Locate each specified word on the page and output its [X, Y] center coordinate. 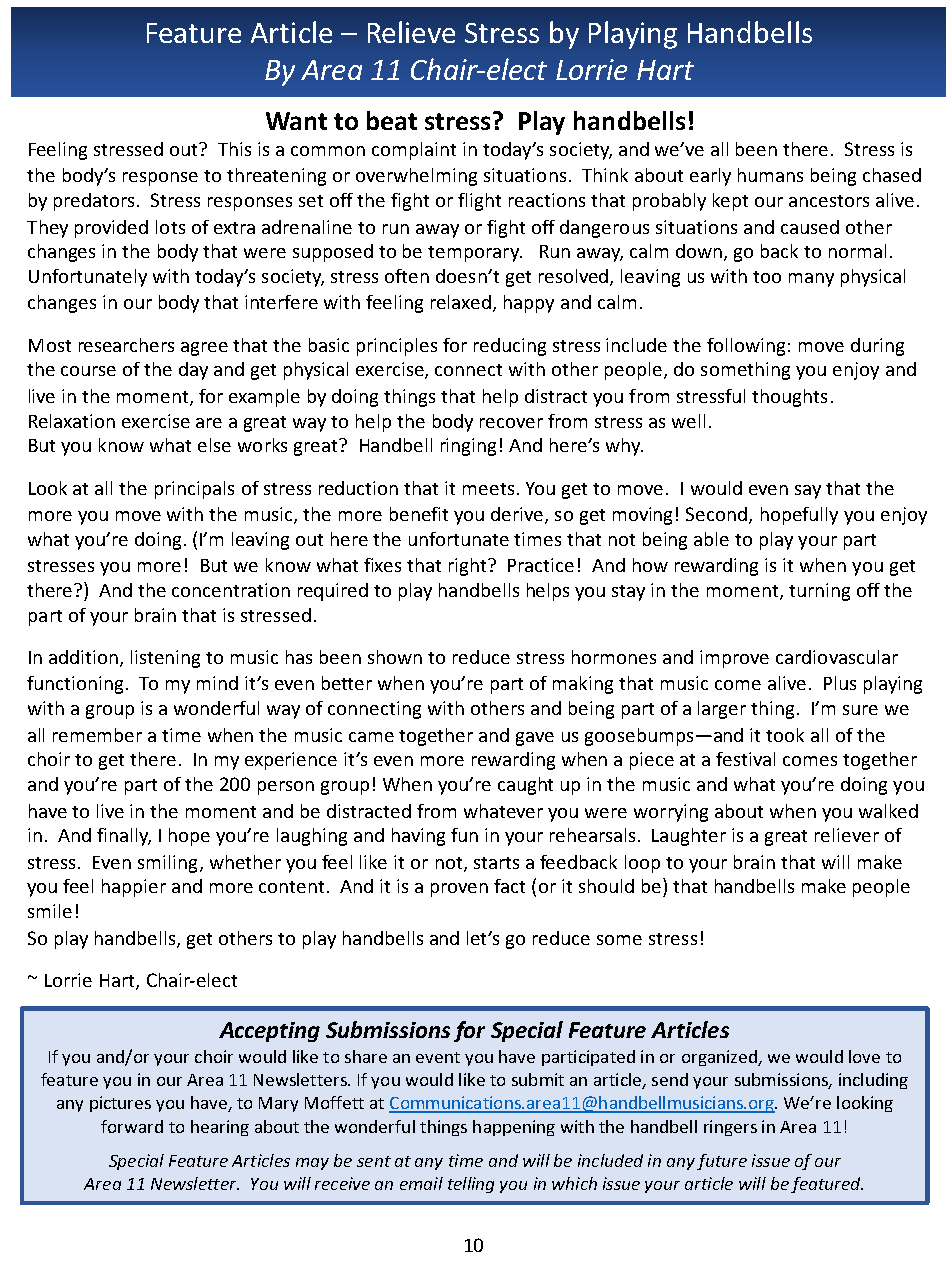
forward [132, 1126]
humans [770, 175]
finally [124, 837]
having [418, 837]
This [234, 149]
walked [888, 811]
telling [471, 1185]
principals [194, 490]
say [808, 492]
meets [488, 489]
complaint [414, 151]
